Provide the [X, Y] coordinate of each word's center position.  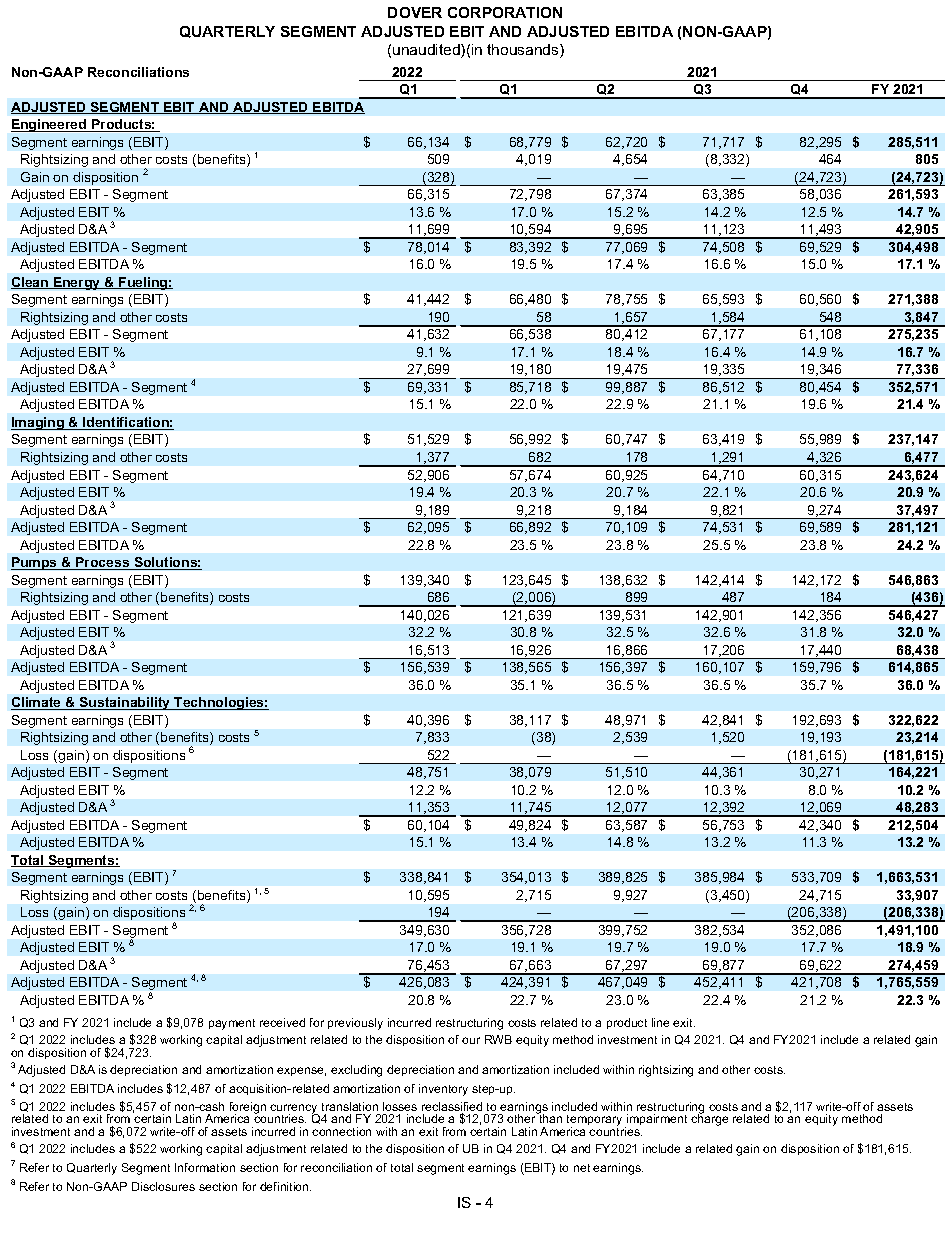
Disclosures [163, 1186]
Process [103, 563]
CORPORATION [505, 12]
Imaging [38, 423]
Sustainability [125, 703]
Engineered [50, 125]
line [660, 1022]
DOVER [415, 12]
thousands [524, 51]
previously [355, 1024]
